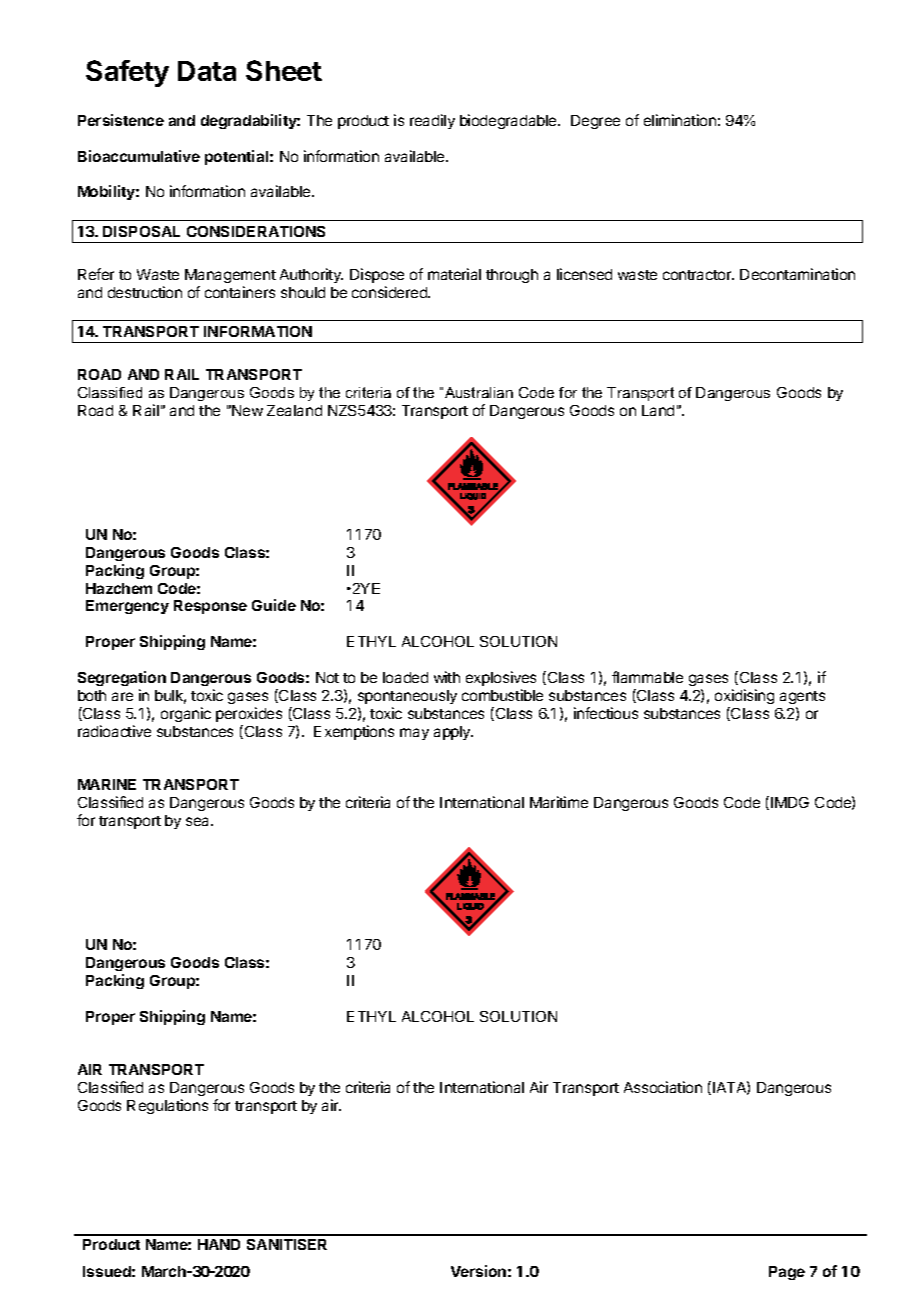 Image resolution: width=924 pixels, height=1308 pixels. Describe the element at coordinates (145, 292) in the image. I see `destruction` at that location.
